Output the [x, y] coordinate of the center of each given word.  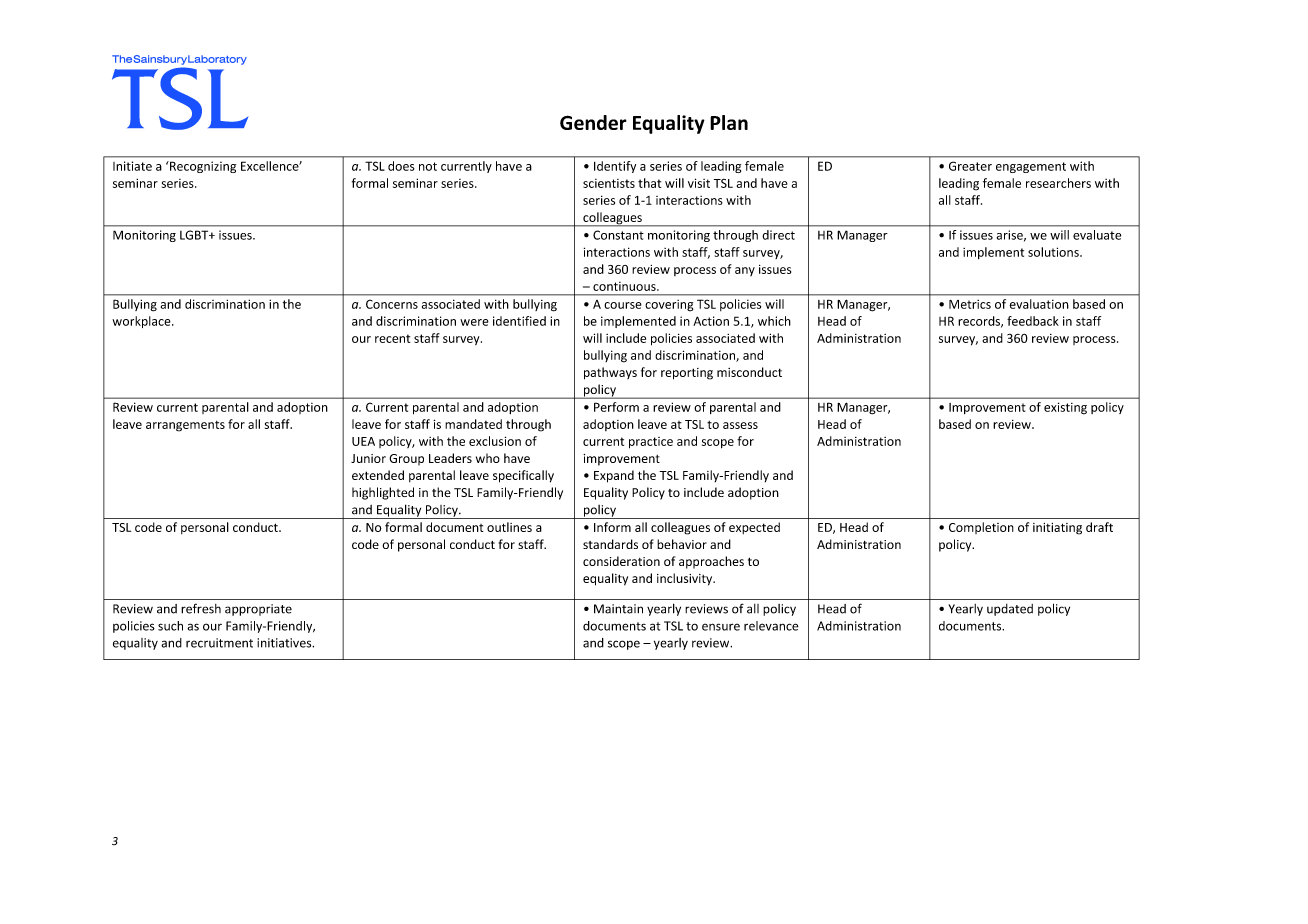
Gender [593, 122]
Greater [970, 166]
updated [1010, 610]
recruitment [219, 643]
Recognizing [202, 167]
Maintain [618, 609]
